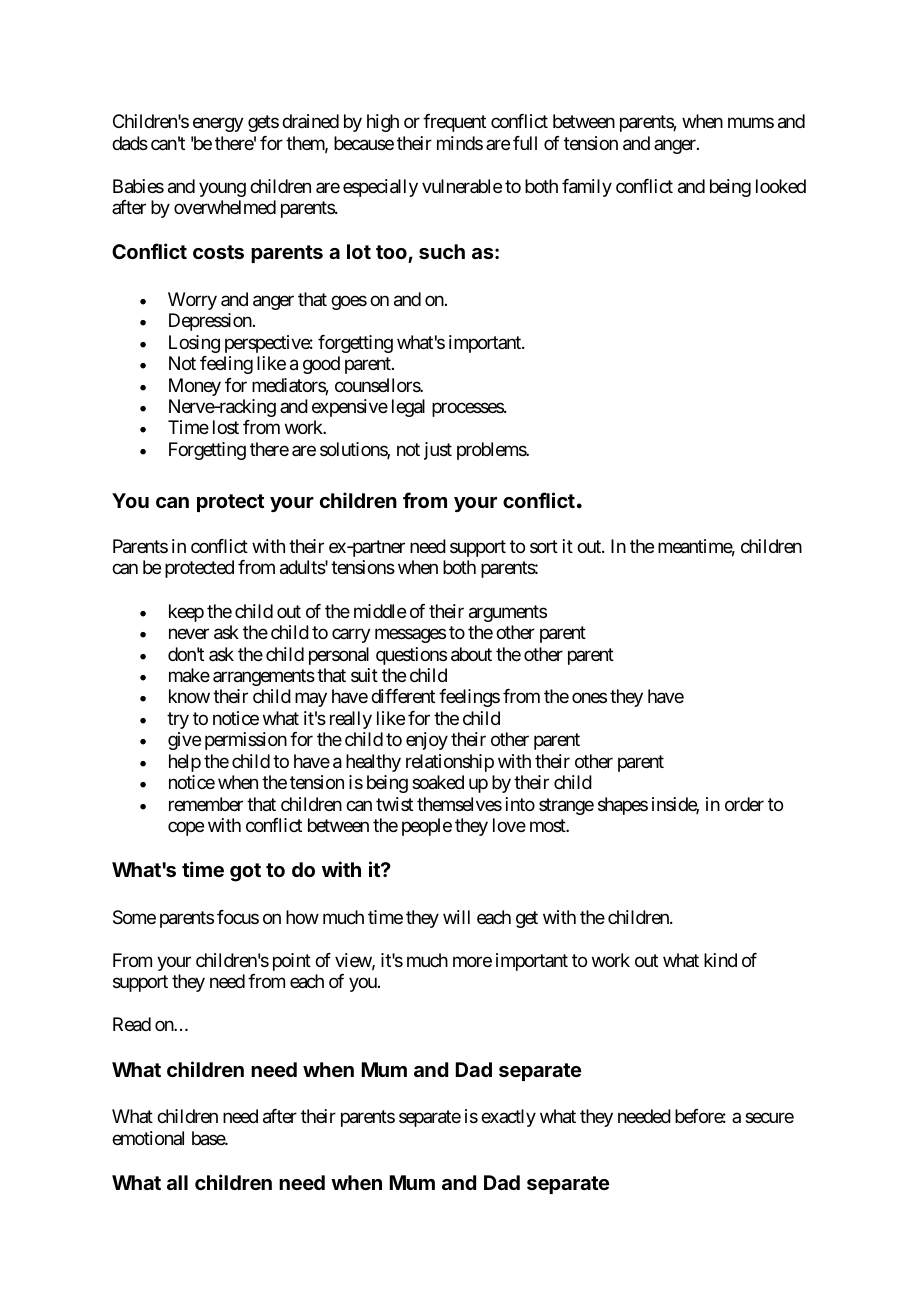 The height and width of the document is (1308, 924). What do you see at coordinates (544, 546) in the document?
I see `sort` at bounding box center [544, 546].
